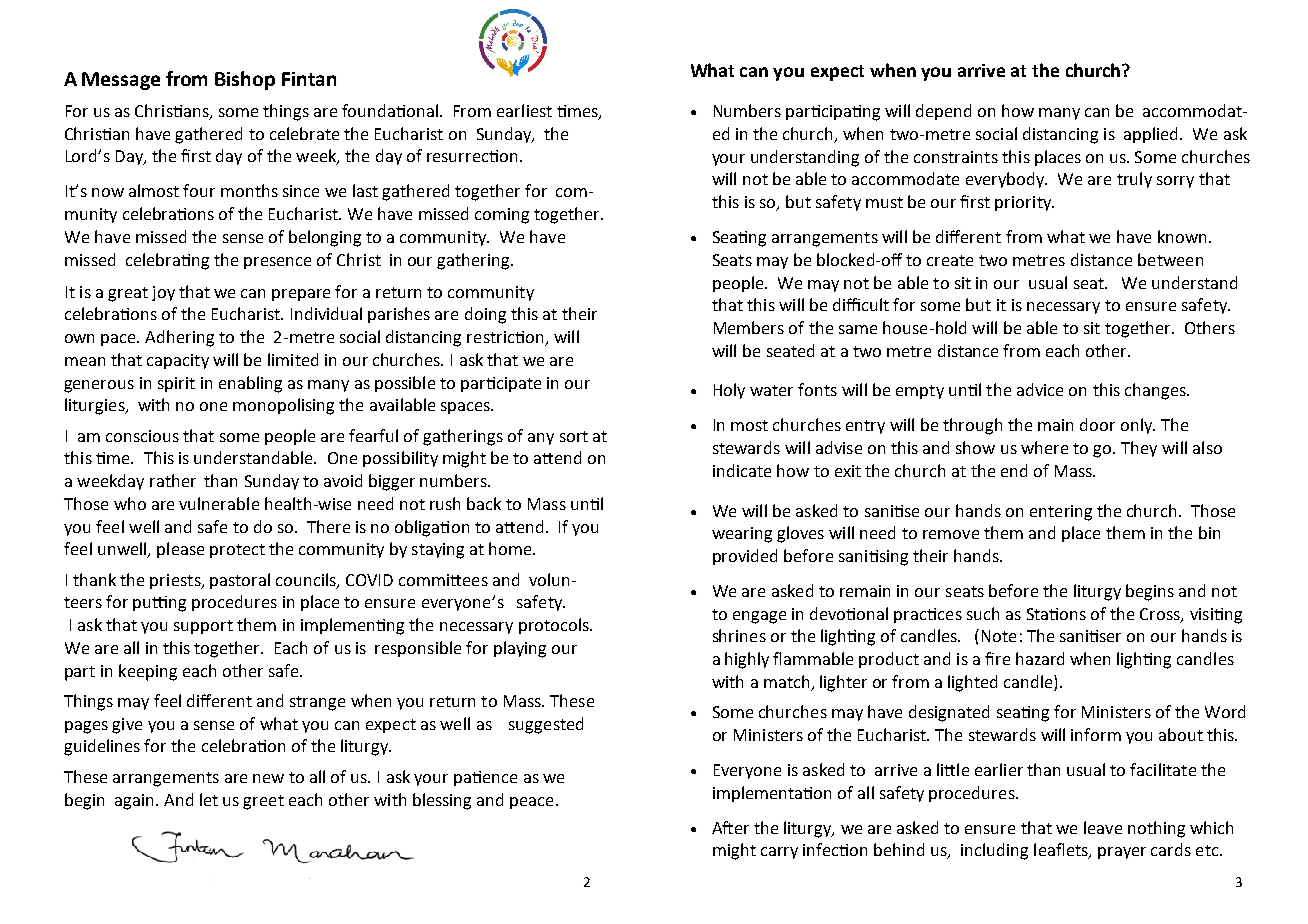 This screenshot has height=924, width=1308. I want to click on rather, so click(173, 480).
